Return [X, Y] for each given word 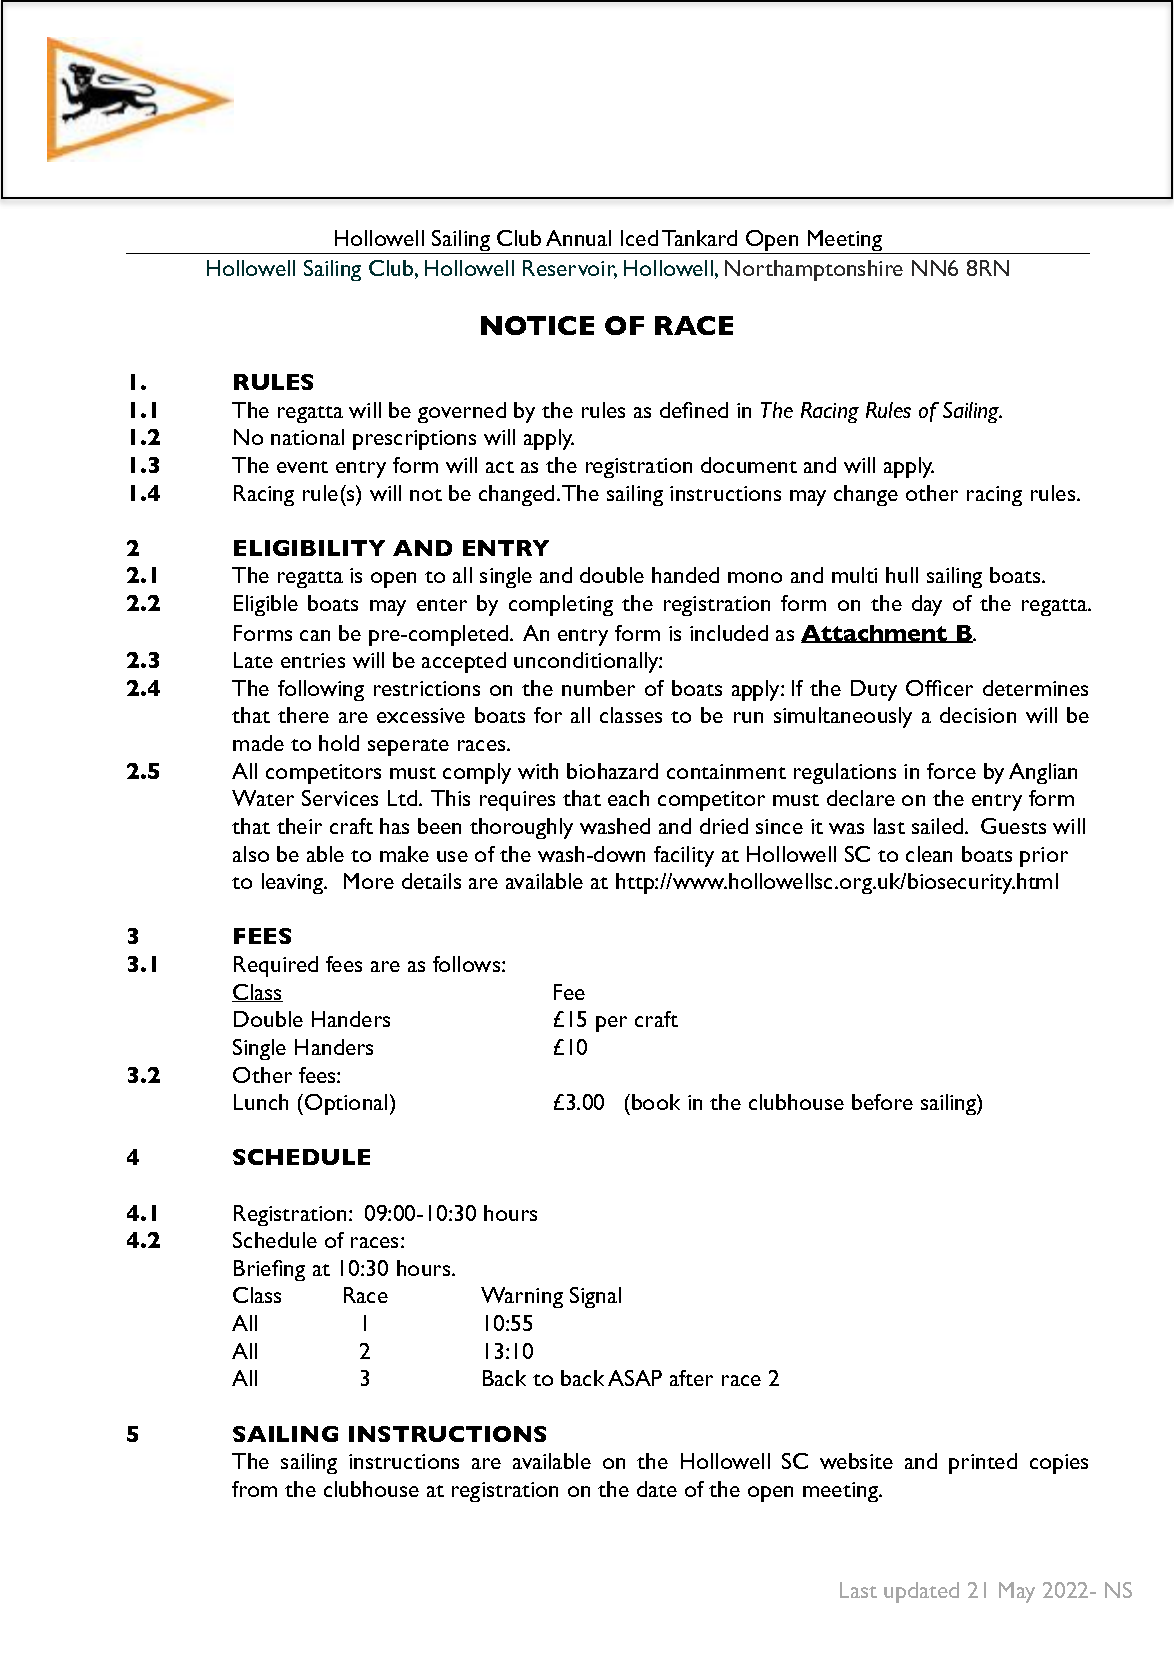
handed [685, 575]
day [927, 605]
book [656, 1102]
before [882, 1102]
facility [684, 856]
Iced [639, 238]
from [254, 1489]
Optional [346, 1104]
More [369, 881]
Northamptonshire [814, 270]
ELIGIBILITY [309, 548]
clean [929, 854]
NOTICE [537, 325]
